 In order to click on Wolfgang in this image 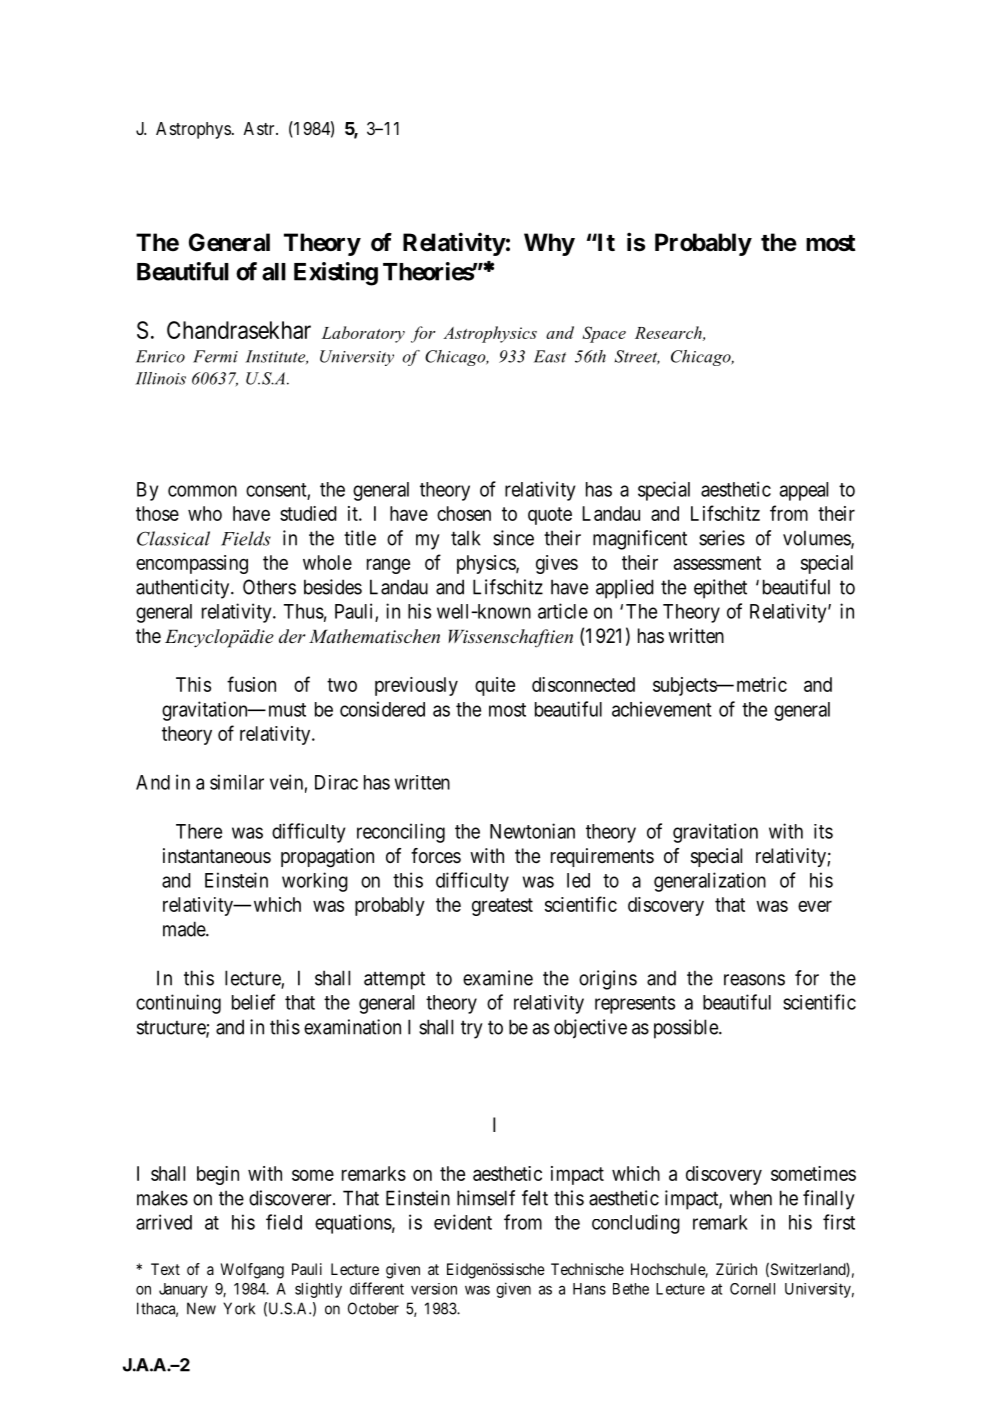, I will do `click(252, 1271)`.
